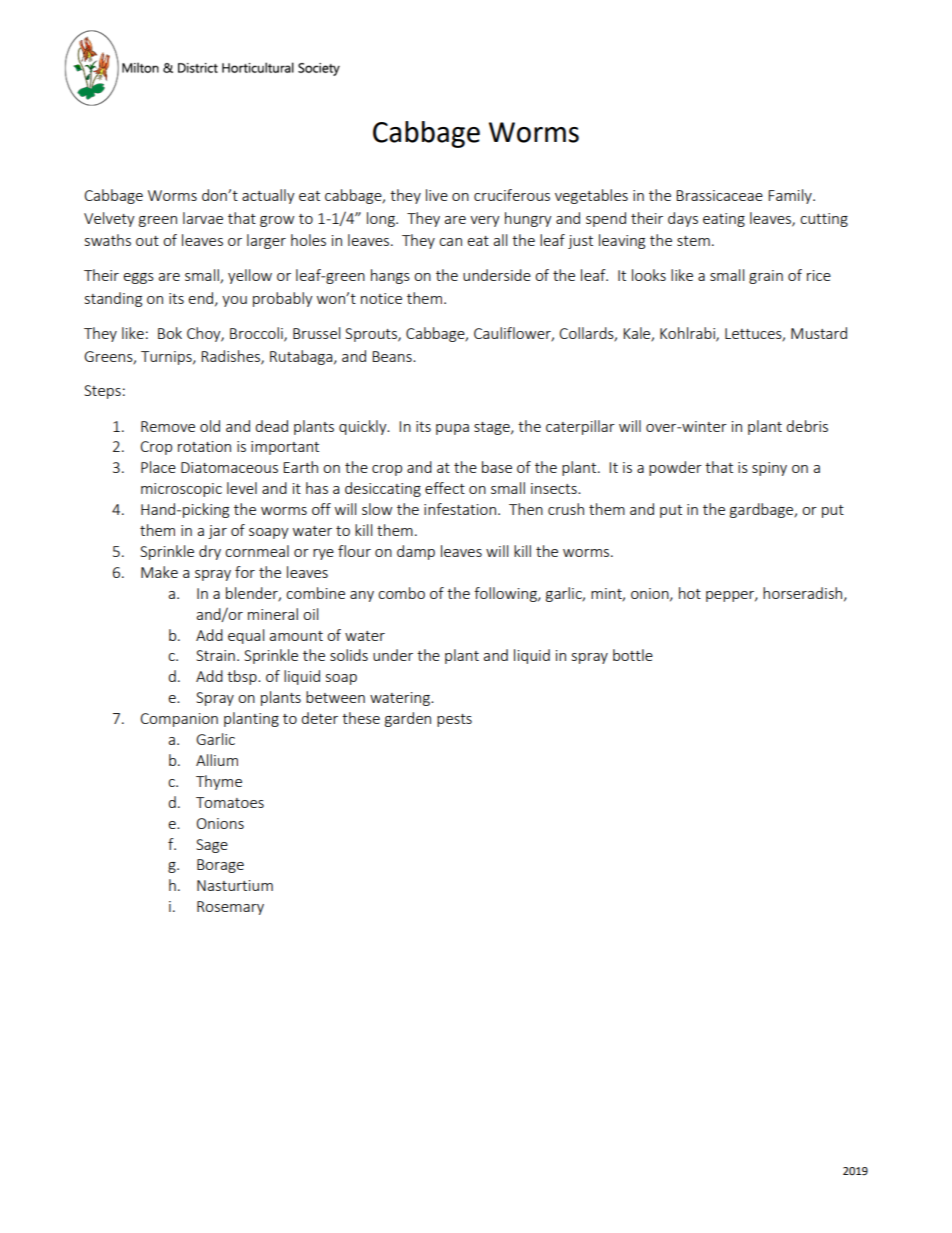  I want to click on larvae, so click(203, 218).
